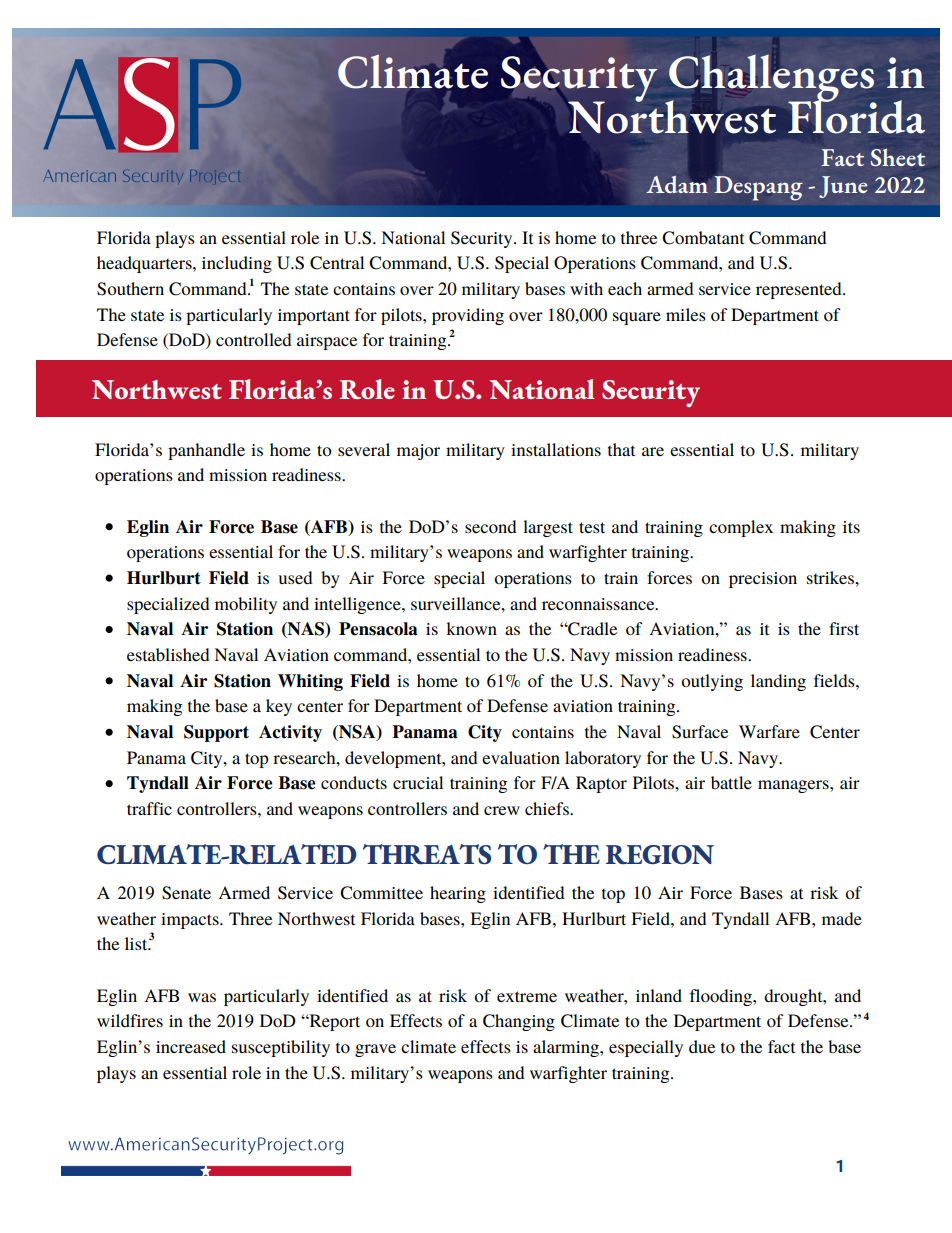  I want to click on including, so click(237, 264).
